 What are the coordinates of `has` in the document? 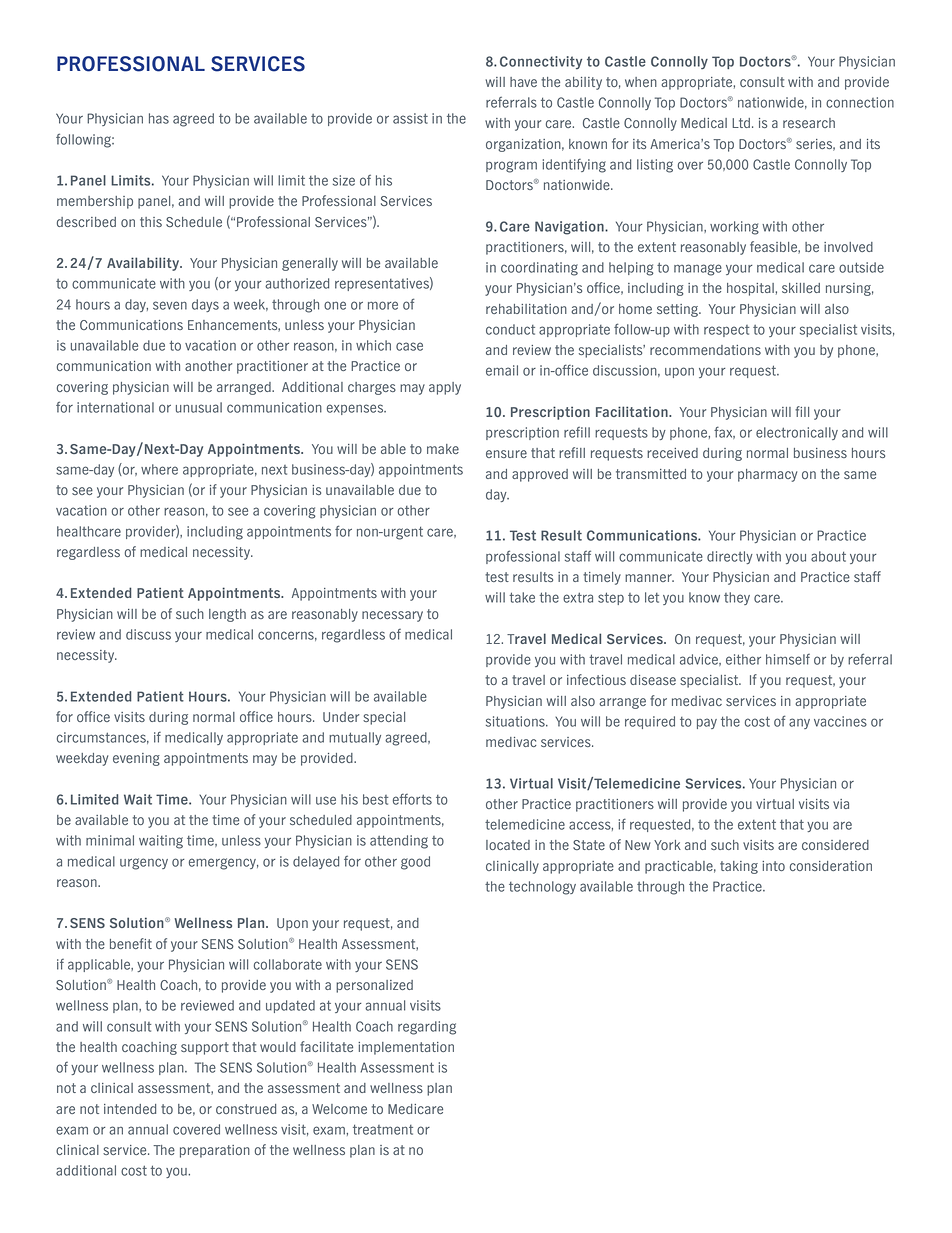 It's located at (159, 118).
